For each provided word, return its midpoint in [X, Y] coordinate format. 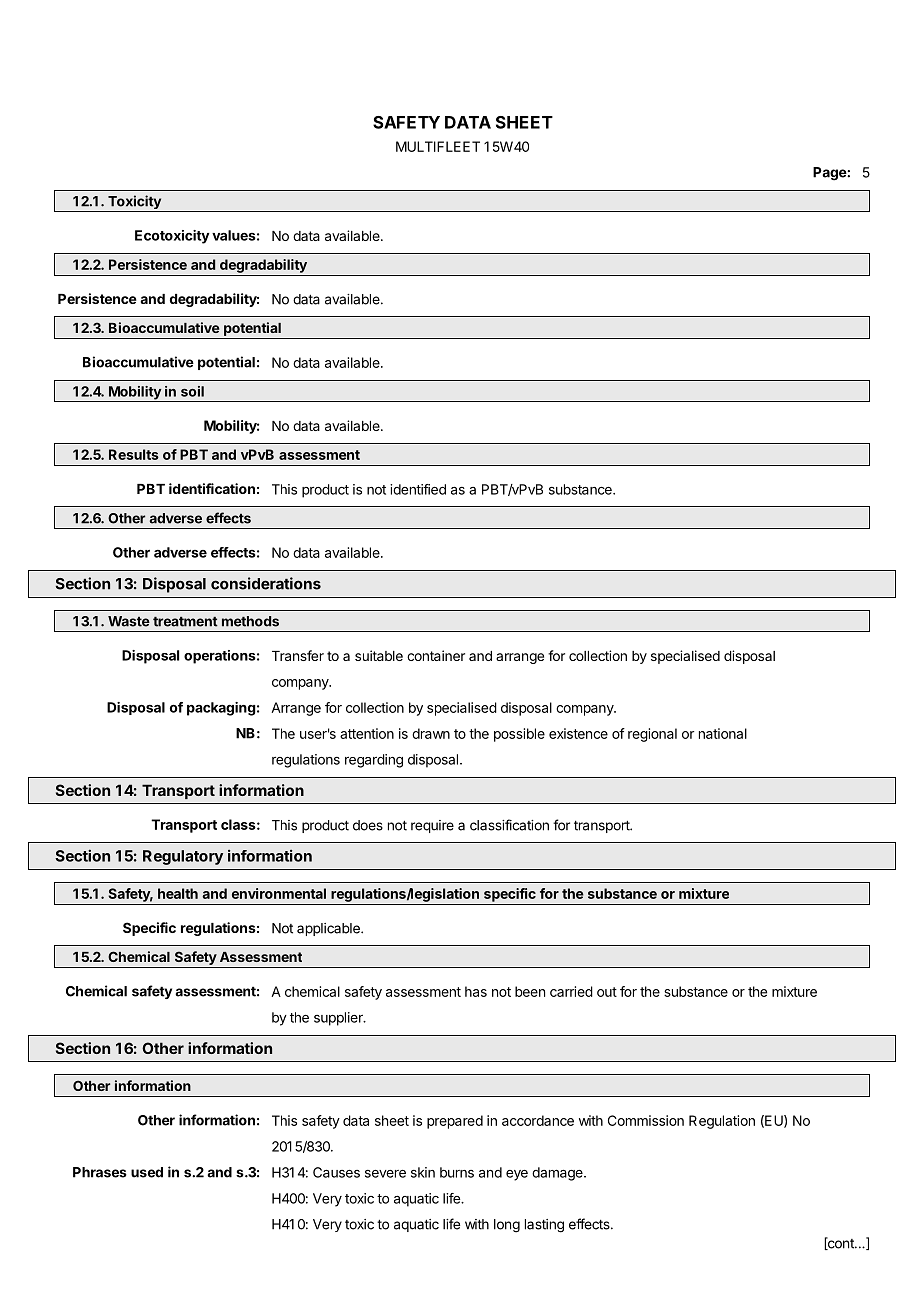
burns [457, 1172]
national [723, 733]
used [147, 1172]
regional [652, 735]
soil [192, 391]
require [432, 826]
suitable [379, 655]
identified [418, 489]
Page [830, 174]
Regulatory [183, 857]
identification [212, 488]
